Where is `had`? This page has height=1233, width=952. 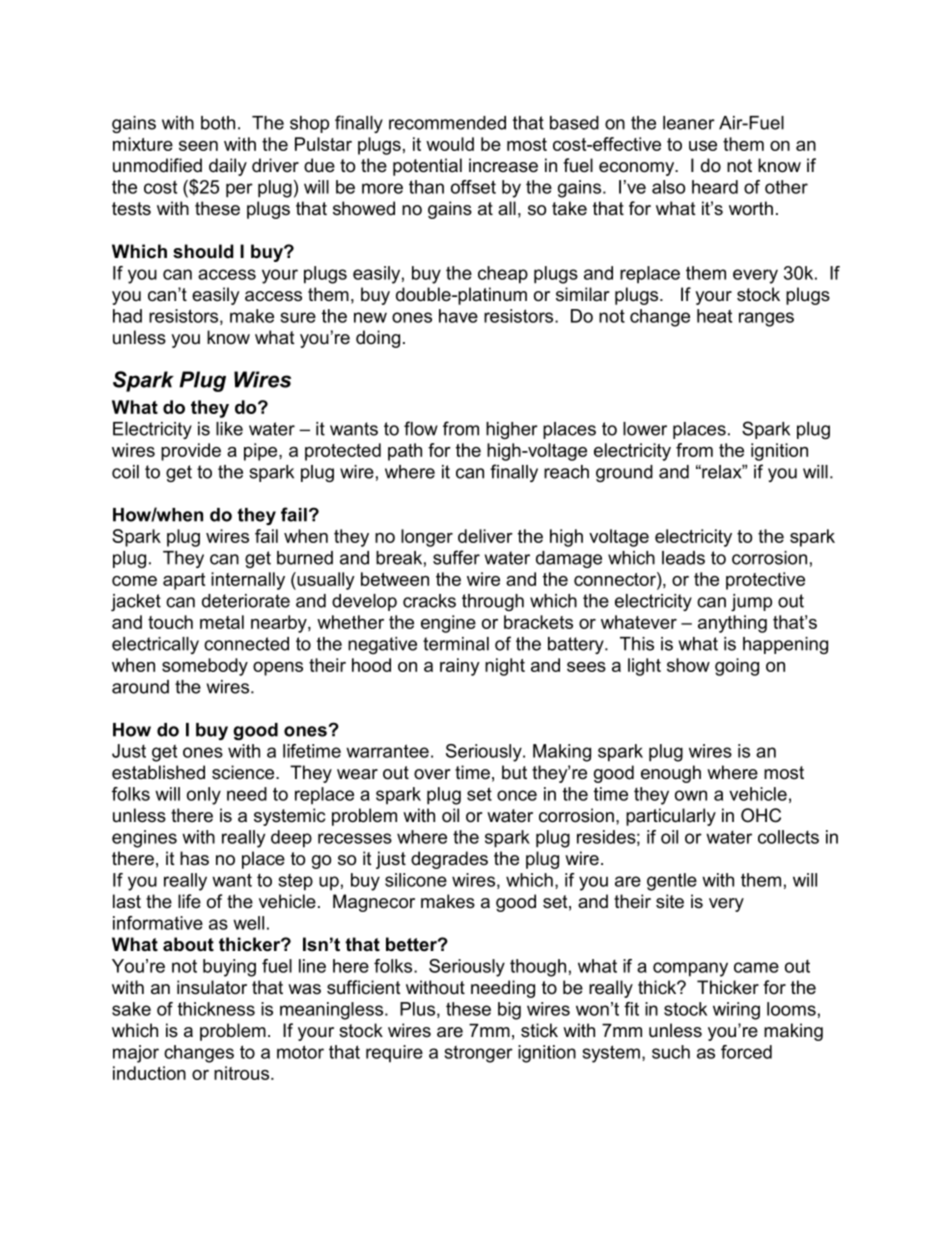
had is located at coordinates (127, 316).
